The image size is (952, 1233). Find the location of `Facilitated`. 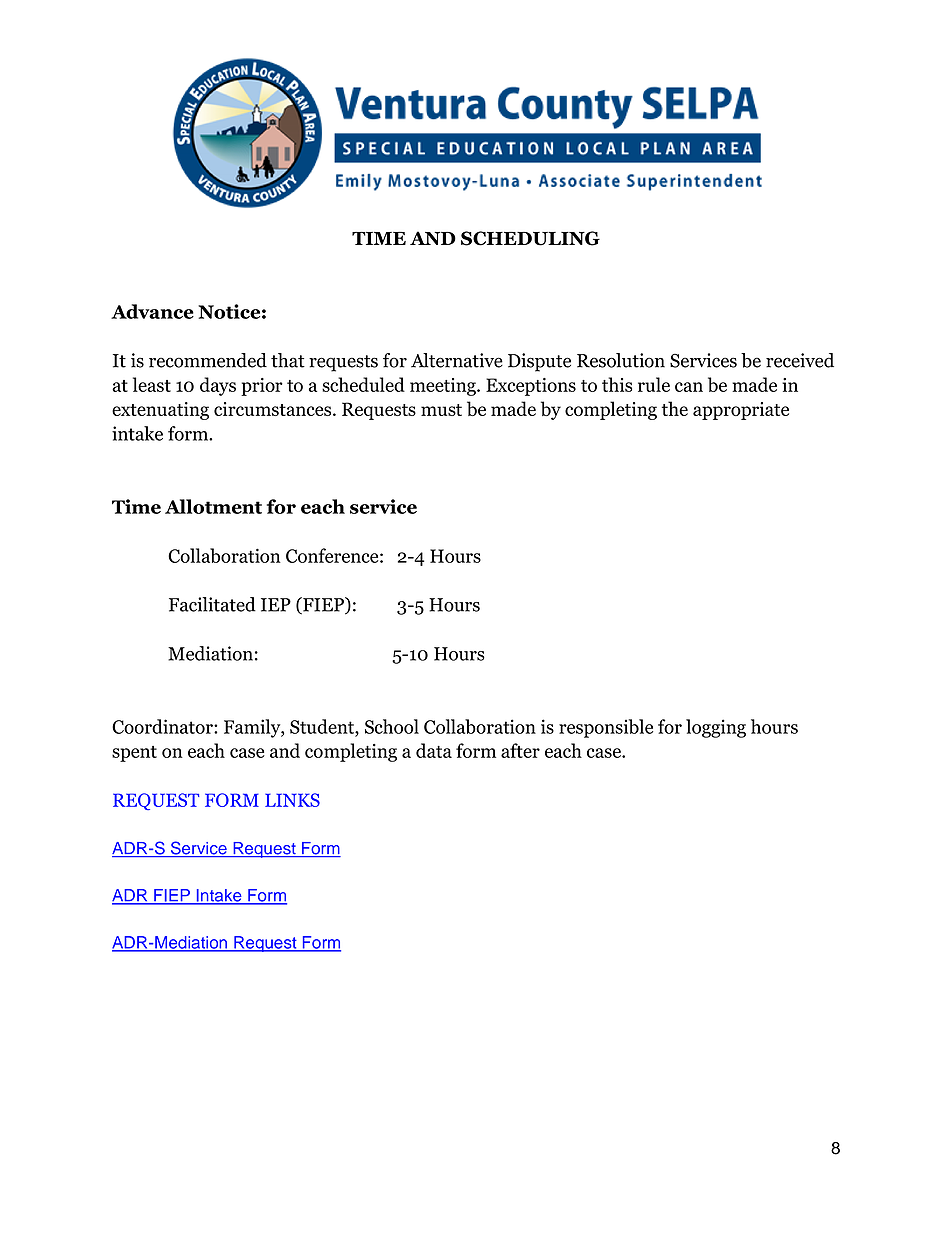

Facilitated is located at coordinates (212, 604).
